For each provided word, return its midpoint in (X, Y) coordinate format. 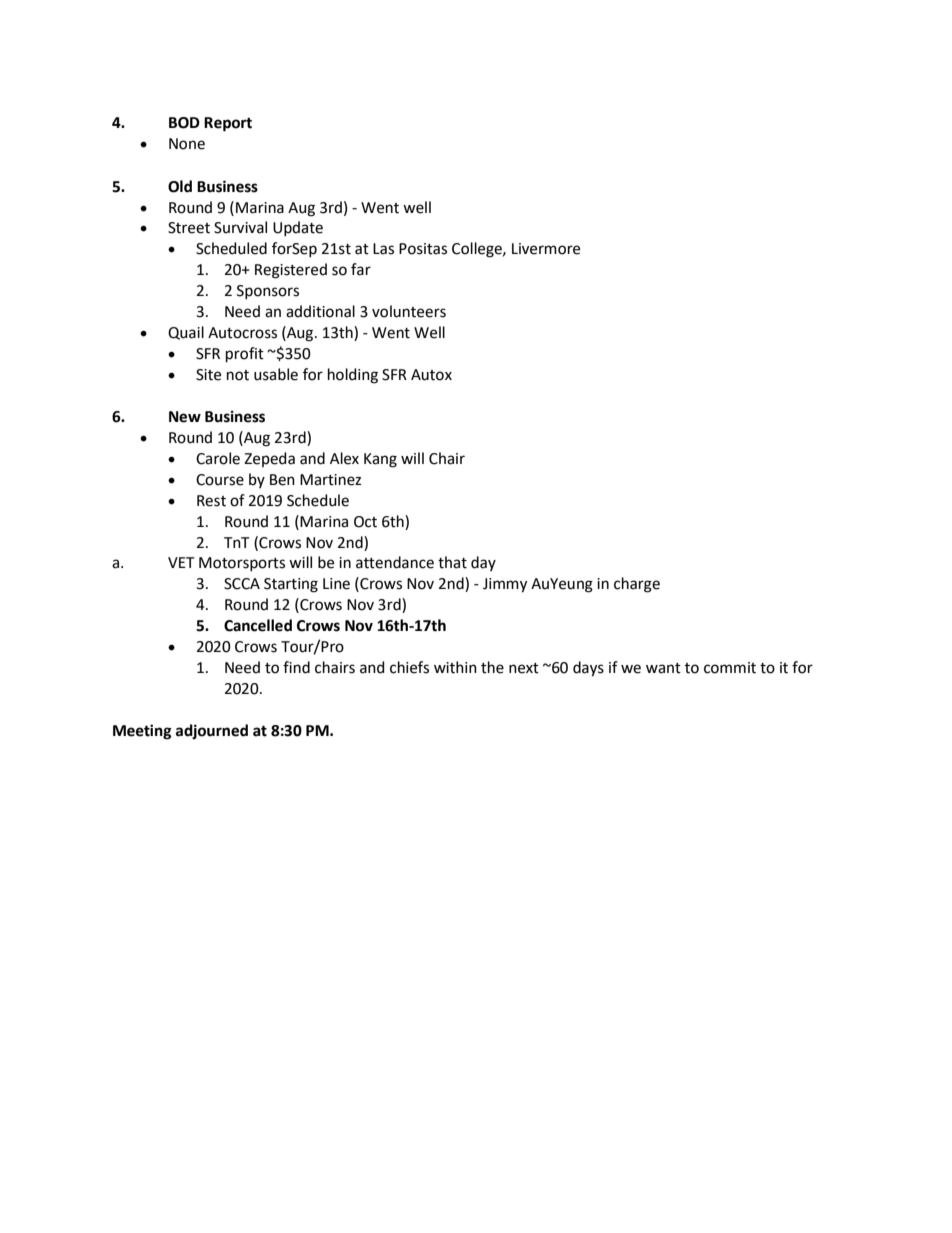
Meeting (142, 732)
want (663, 668)
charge (637, 585)
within (455, 667)
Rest (211, 501)
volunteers (409, 311)
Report (228, 124)
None (187, 144)
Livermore (546, 249)
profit (245, 354)
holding (353, 376)
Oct (365, 522)
